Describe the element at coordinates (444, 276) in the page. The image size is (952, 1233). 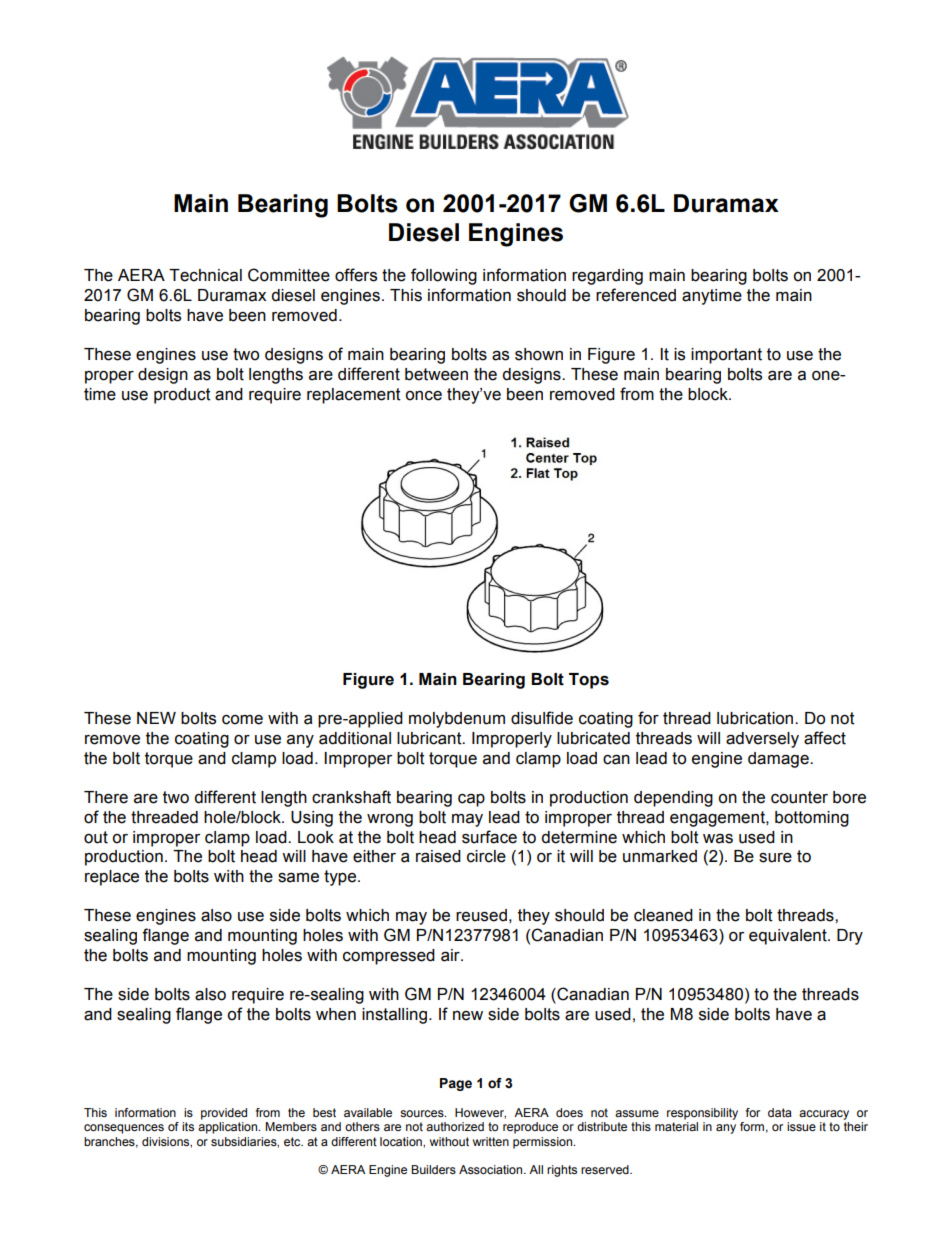
I see `following` at that location.
